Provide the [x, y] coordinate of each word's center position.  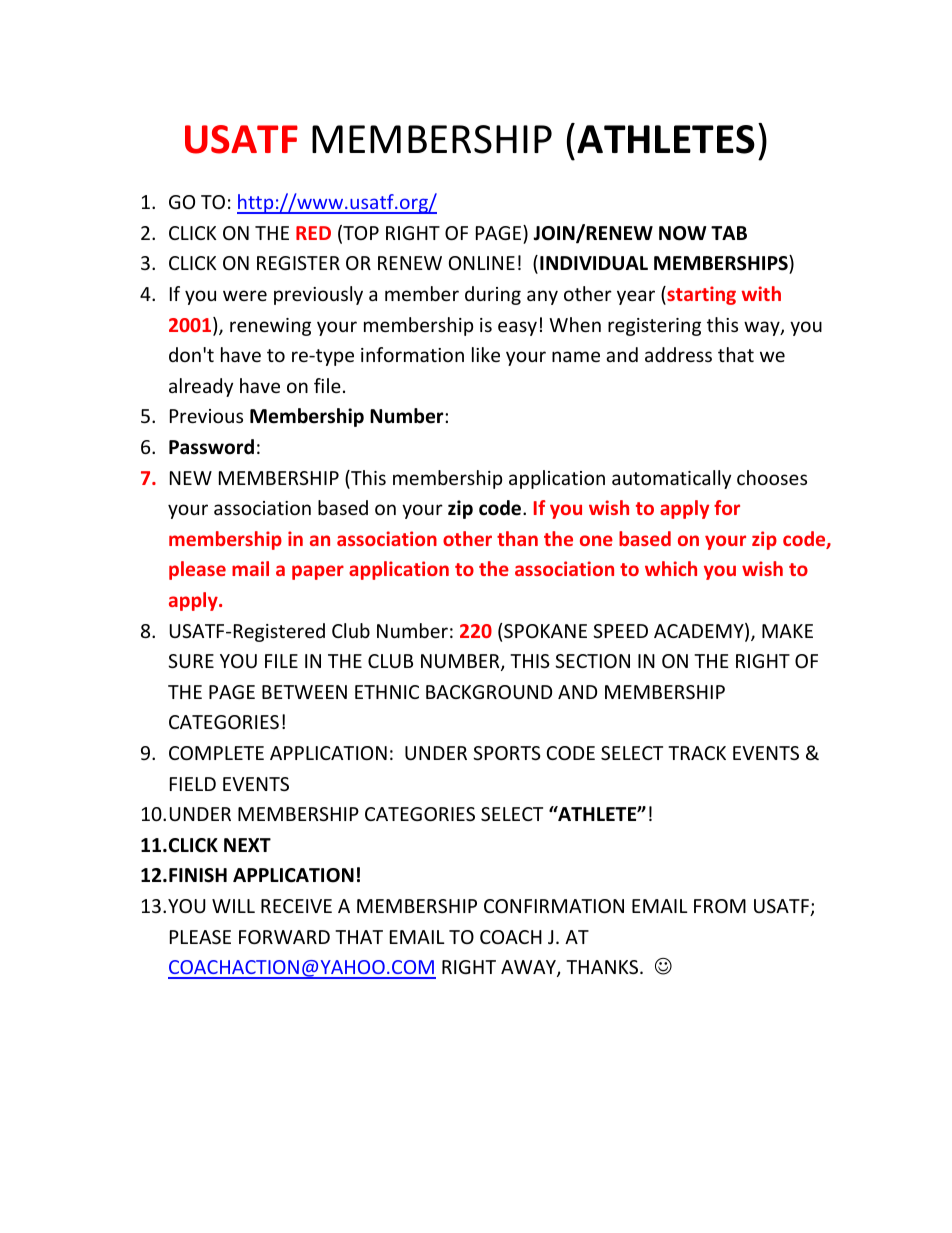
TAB [729, 233]
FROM [720, 906]
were [245, 295]
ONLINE [482, 263]
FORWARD [284, 937]
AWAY [529, 968]
